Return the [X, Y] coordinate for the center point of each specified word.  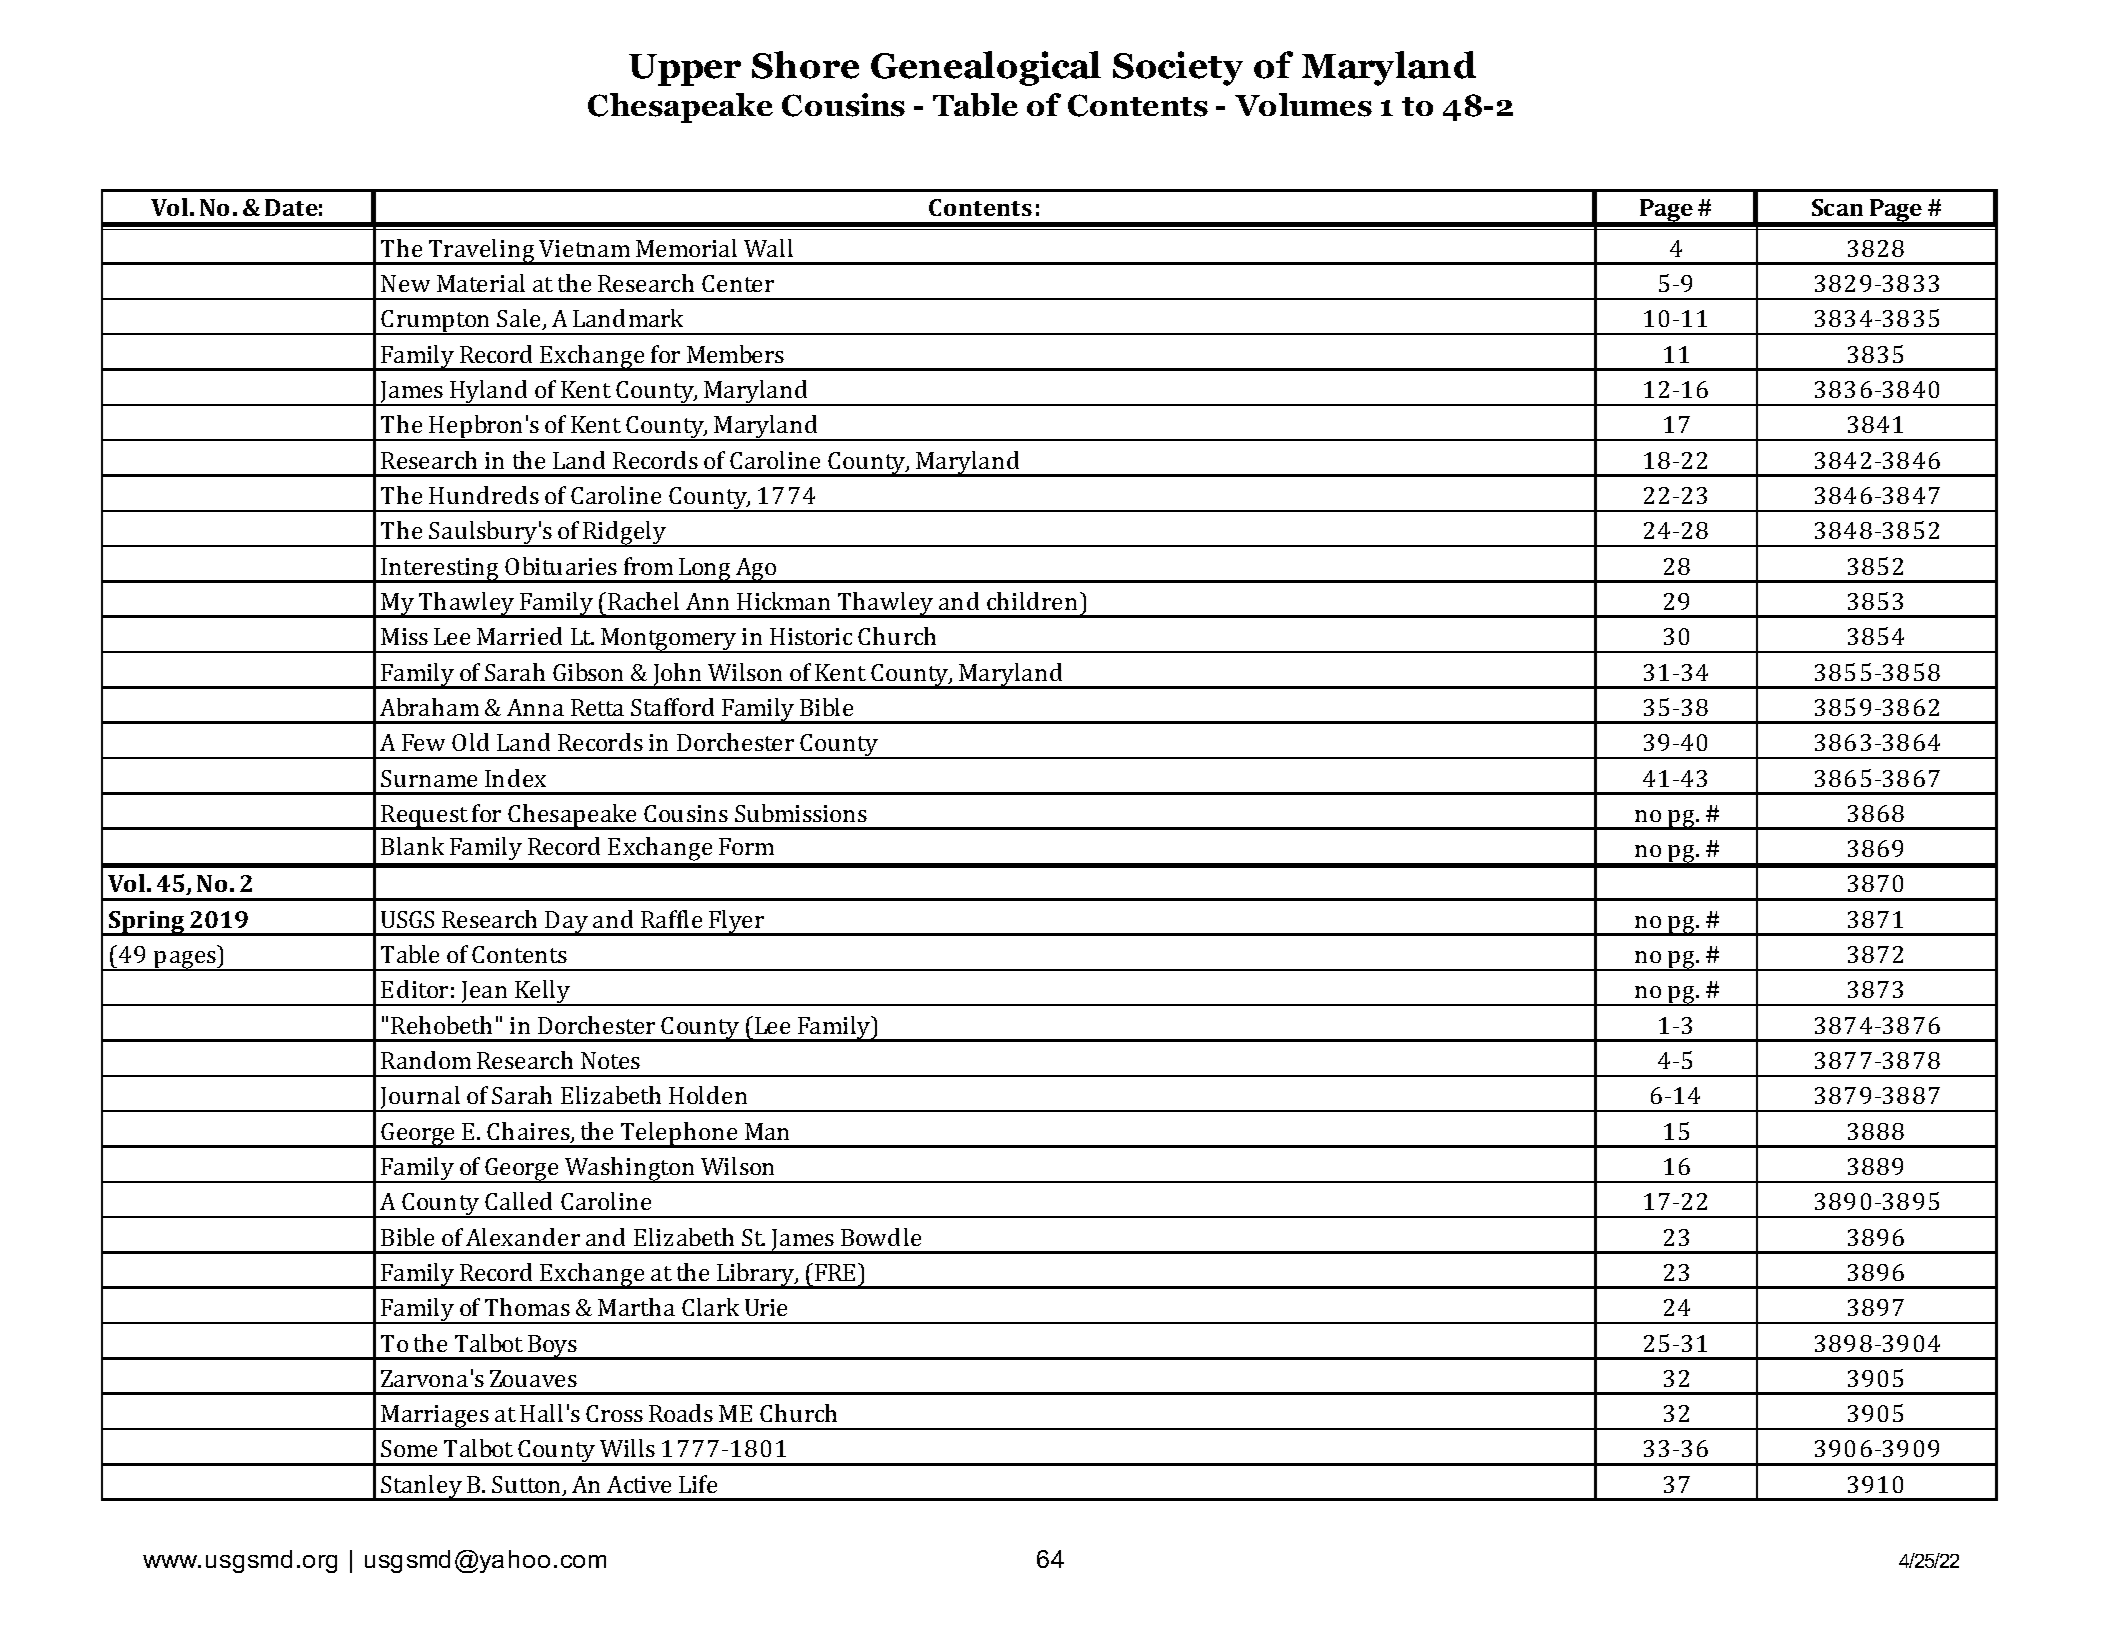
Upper [685, 70]
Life [698, 1484]
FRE [835, 1272]
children [1032, 601]
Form [746, 846]
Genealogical [986, 68]
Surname [429, 778]
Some [409, 1448]
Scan [1837, 207]
